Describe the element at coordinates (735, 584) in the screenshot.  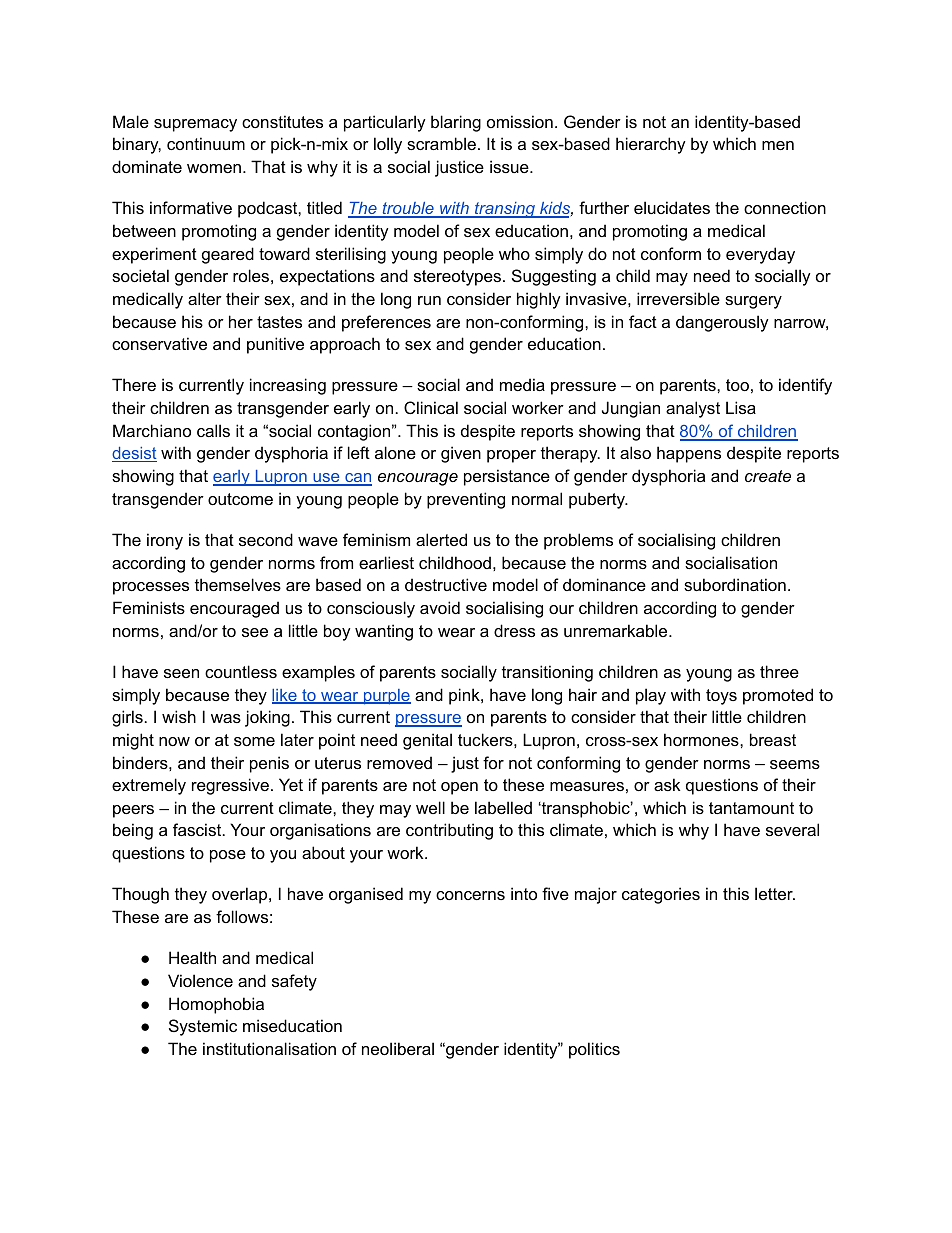
I see `subordination` at that location.
